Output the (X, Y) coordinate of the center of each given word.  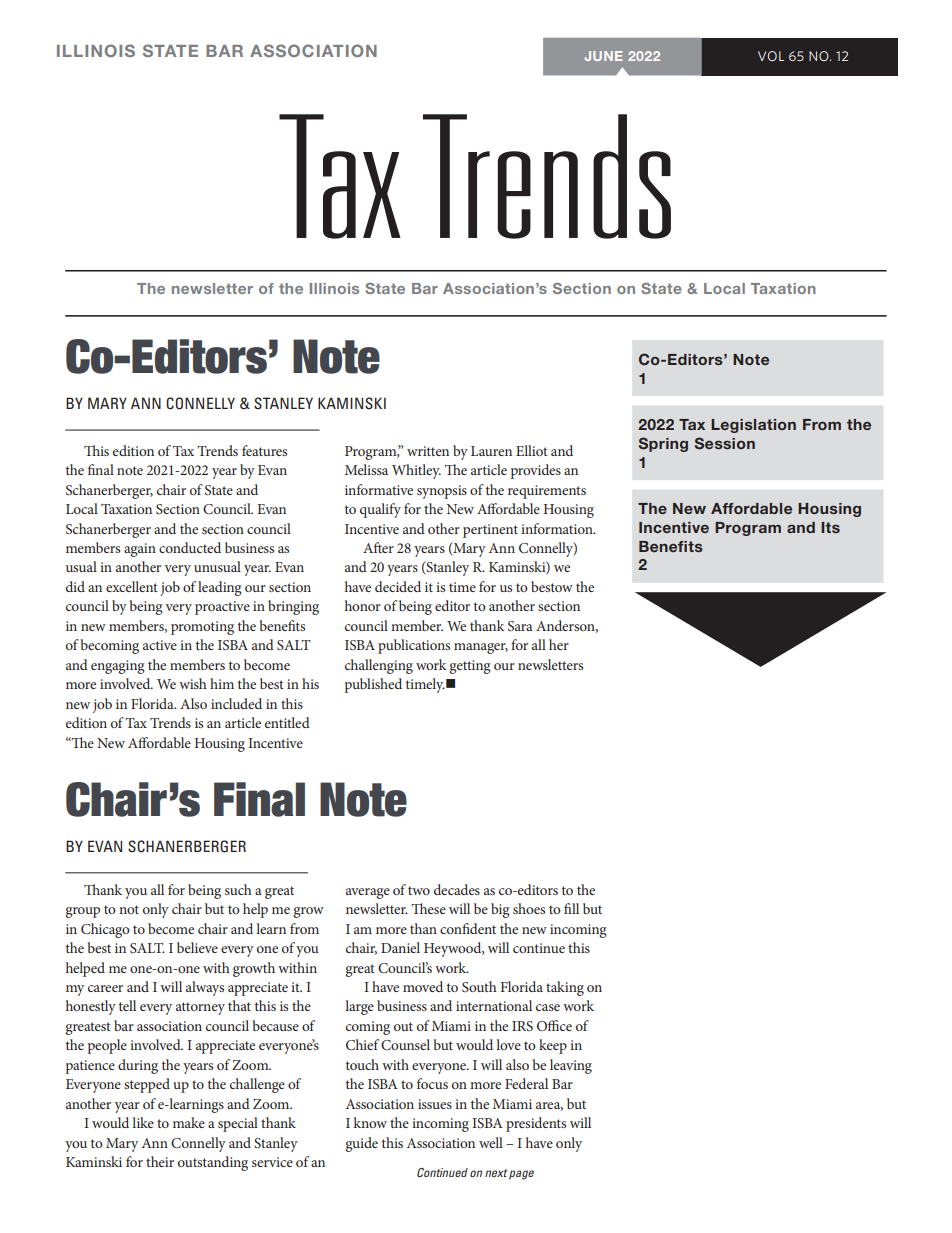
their (160, 1161)
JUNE (603, 56)
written (428, 451)
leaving (571, 1066)
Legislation (753, 426)
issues (435, 1104)
